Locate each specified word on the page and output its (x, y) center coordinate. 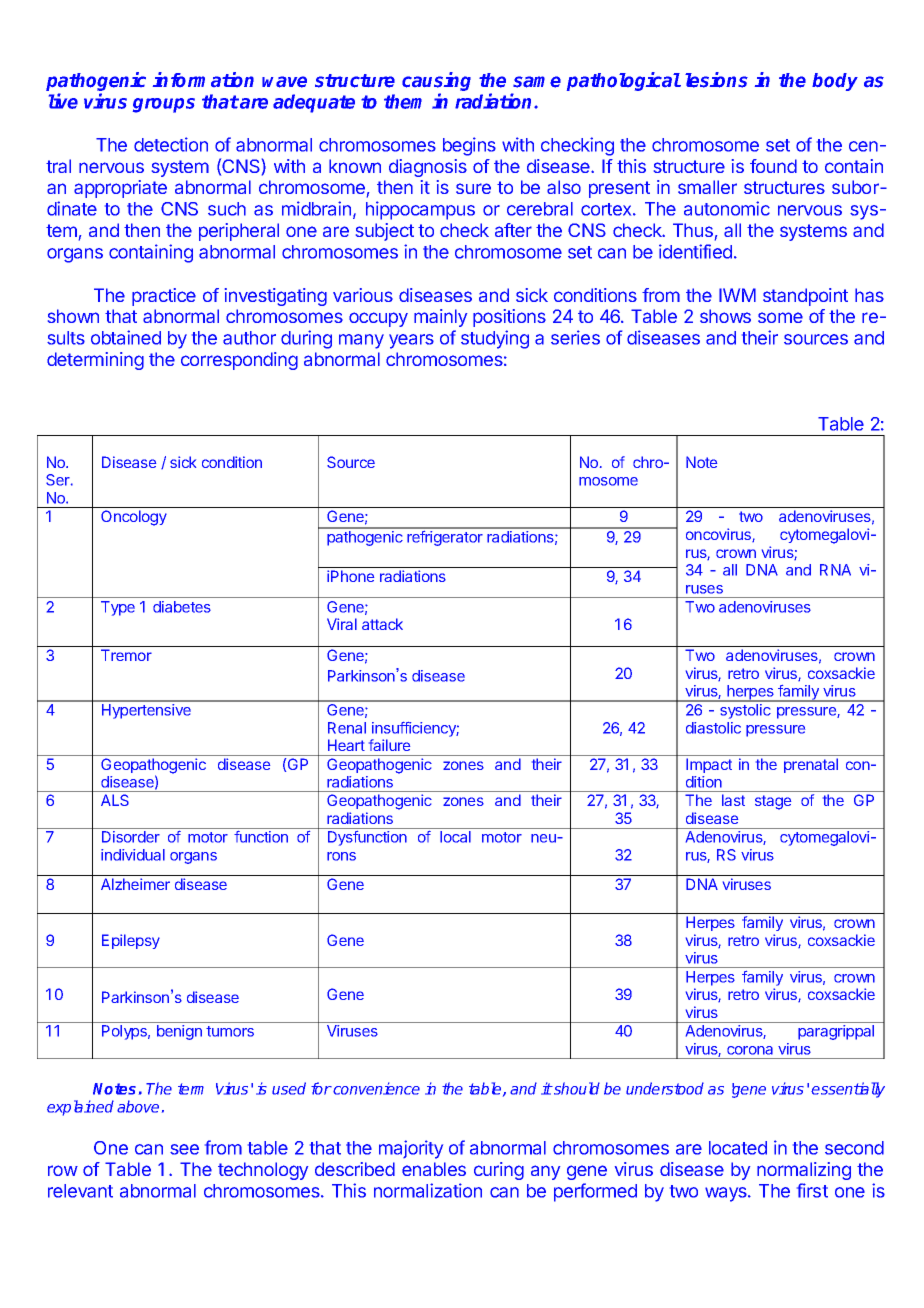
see (184, 1149)
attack (382, 624)
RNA (835, 570)
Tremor (126, 655)
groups (164, 105)
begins (469, 146)
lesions (716, 80)
